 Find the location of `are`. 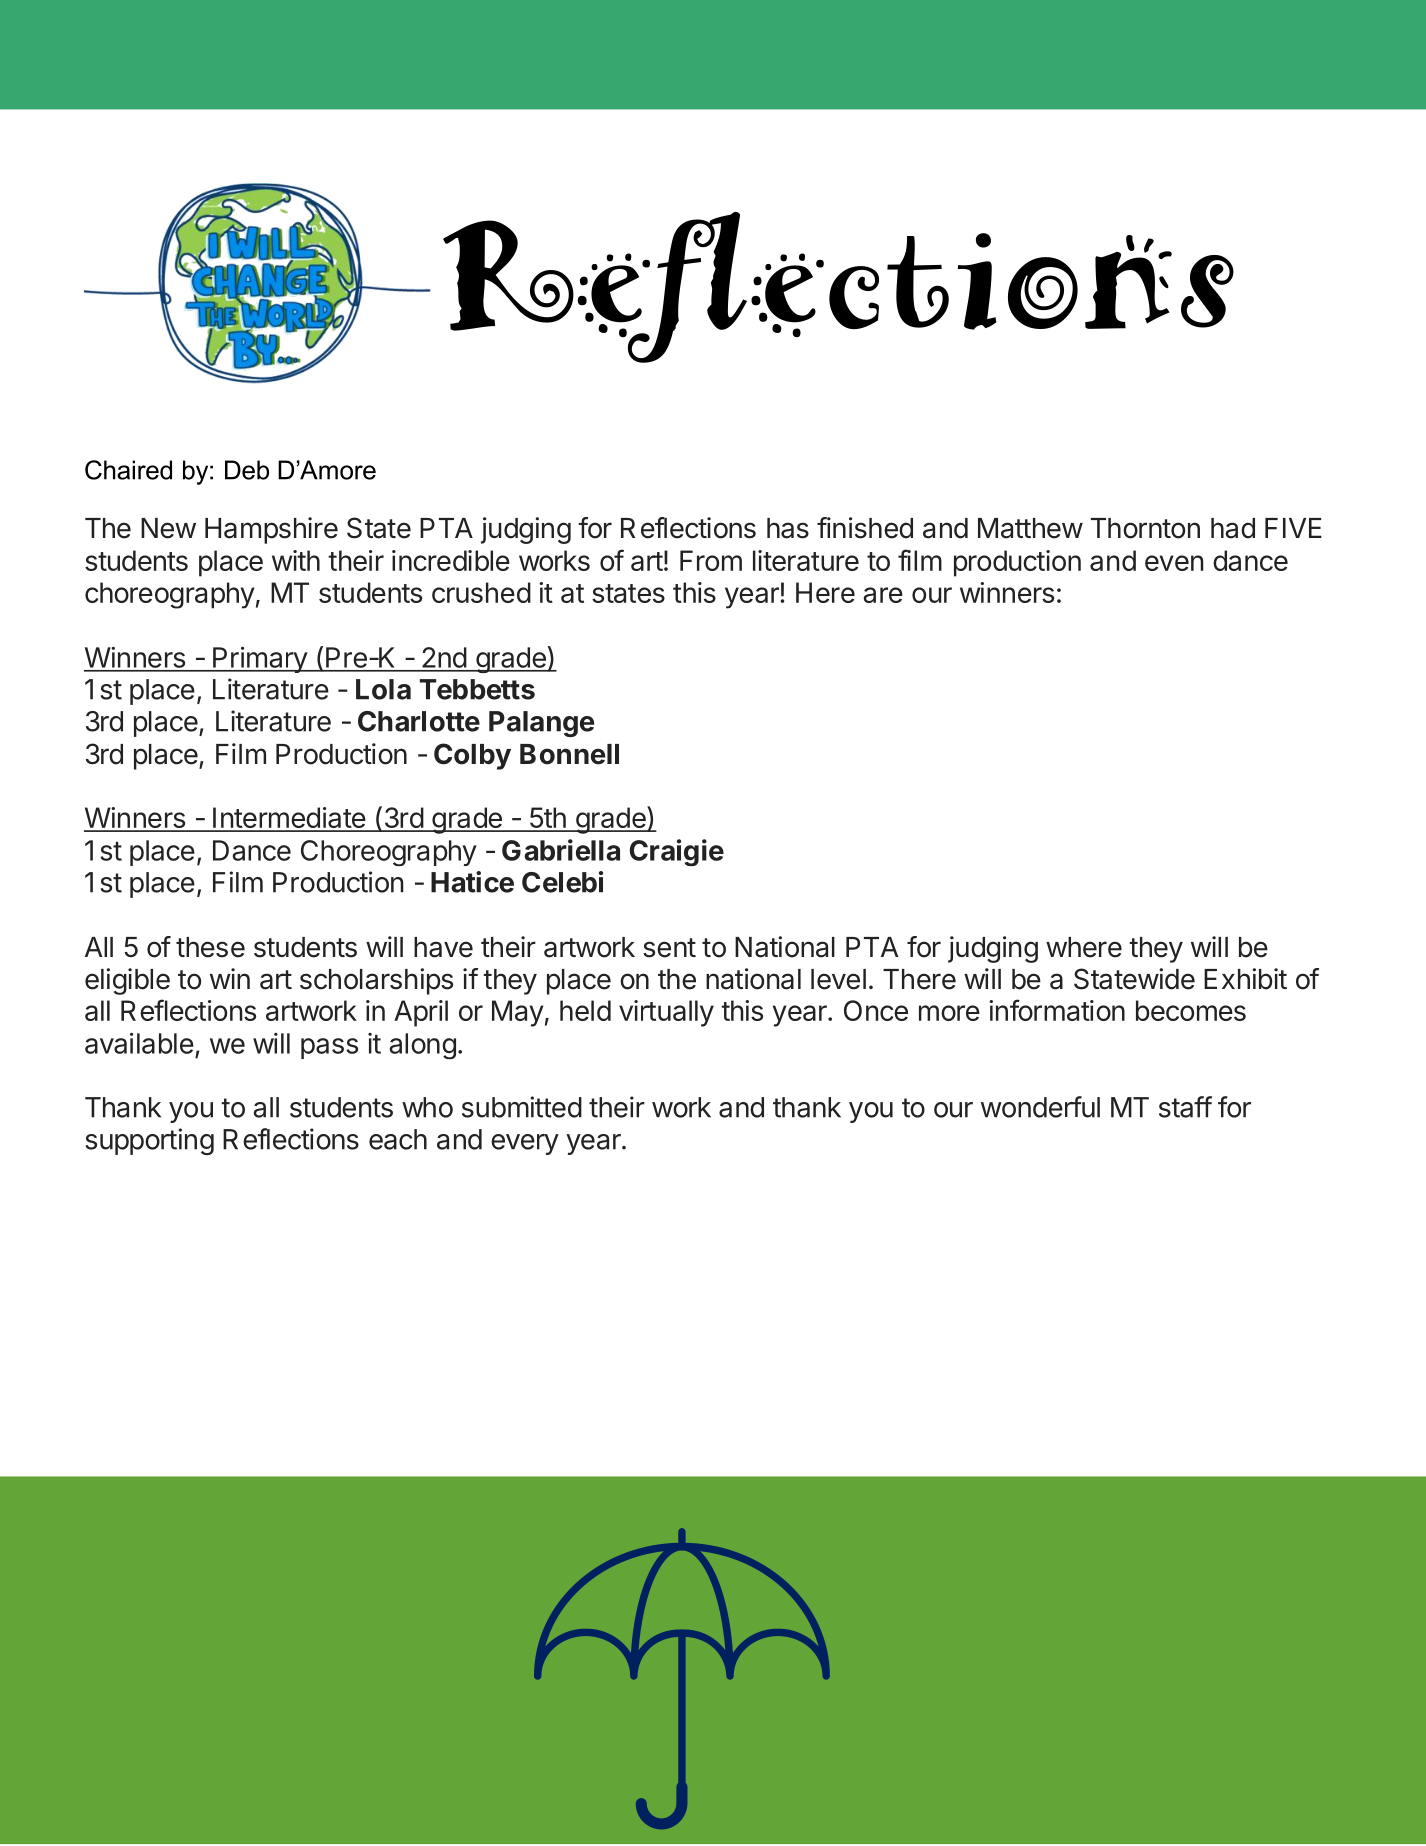

are is located at coordinates (883, 595).
